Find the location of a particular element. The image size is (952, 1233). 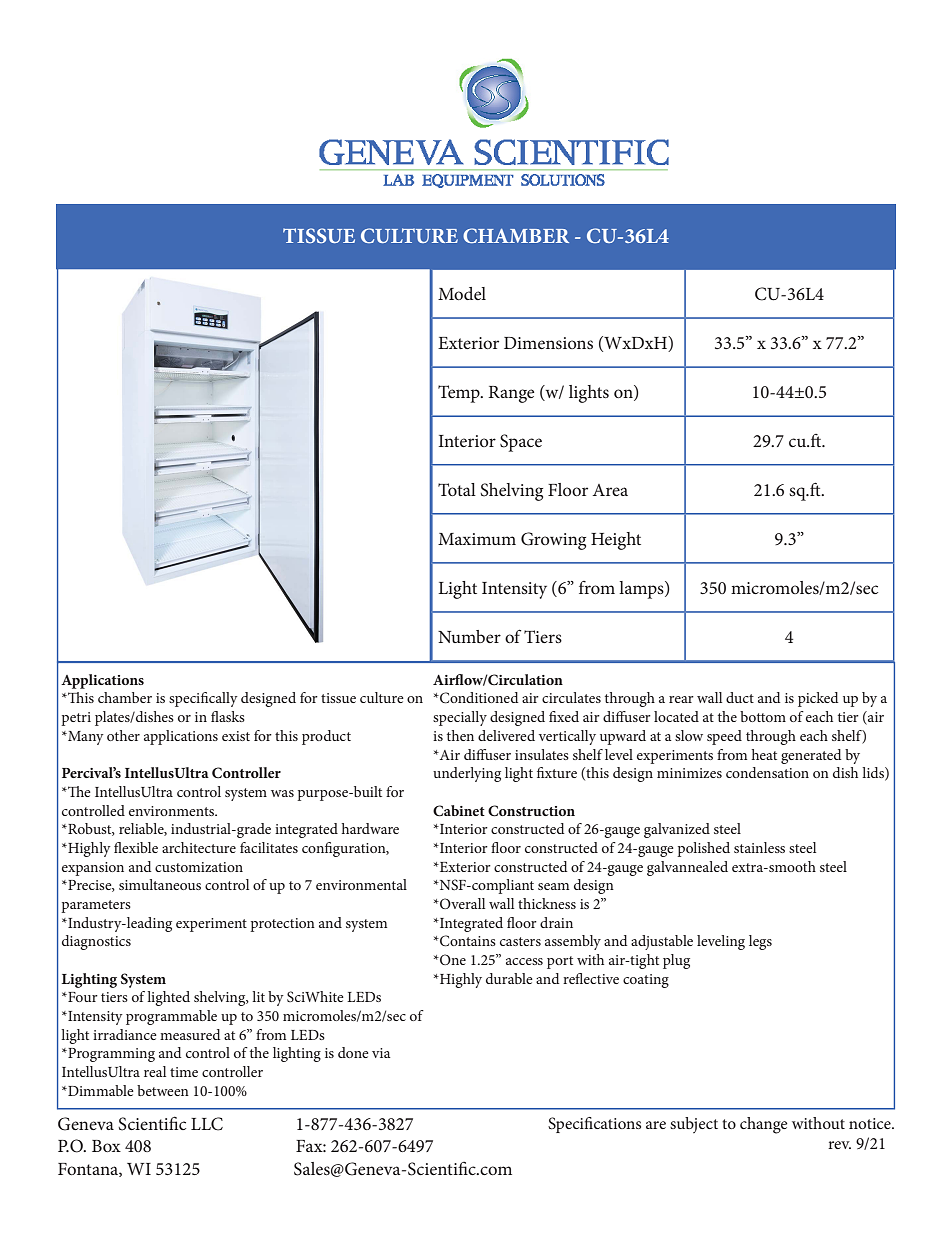

change is located at coordinates (764, 1125).
